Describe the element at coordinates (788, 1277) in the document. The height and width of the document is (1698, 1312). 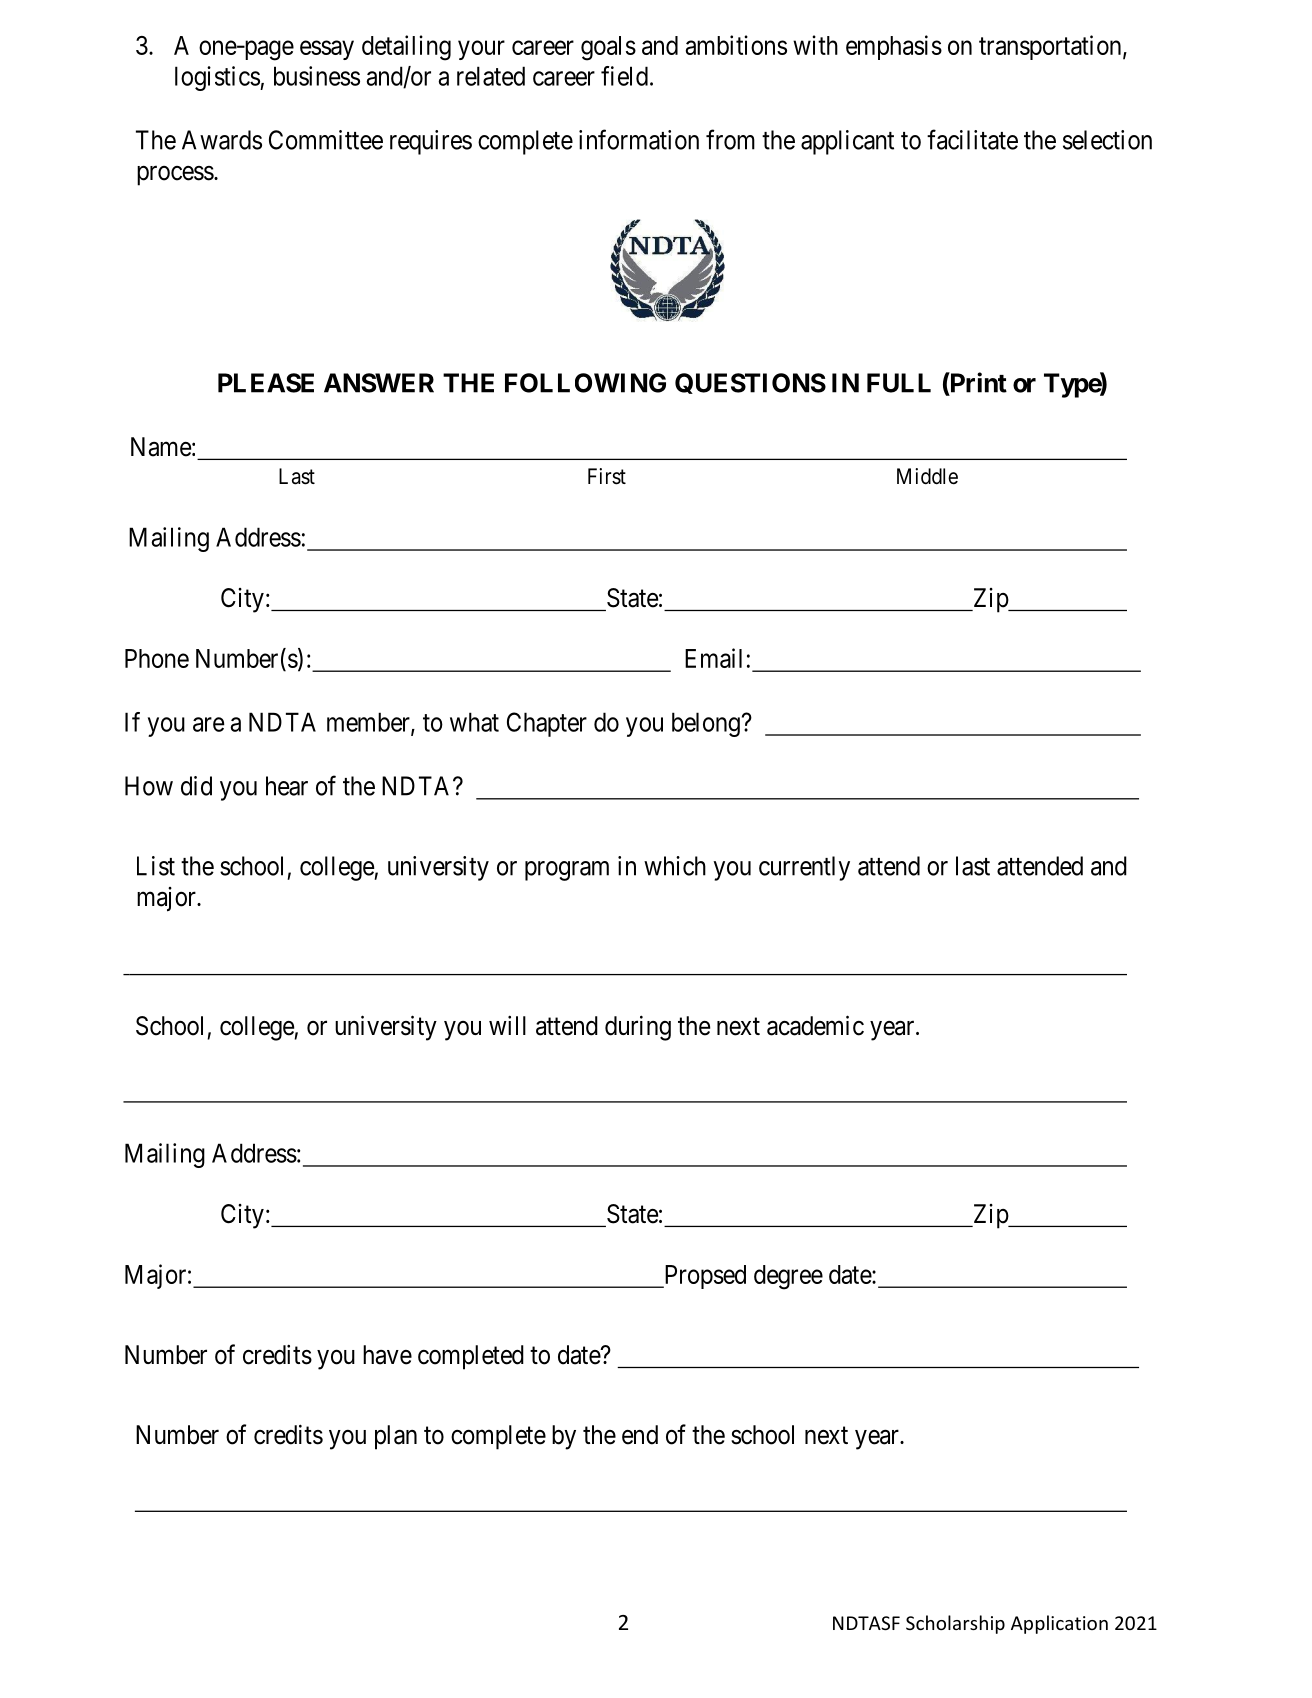
I see `degree` at that location.
